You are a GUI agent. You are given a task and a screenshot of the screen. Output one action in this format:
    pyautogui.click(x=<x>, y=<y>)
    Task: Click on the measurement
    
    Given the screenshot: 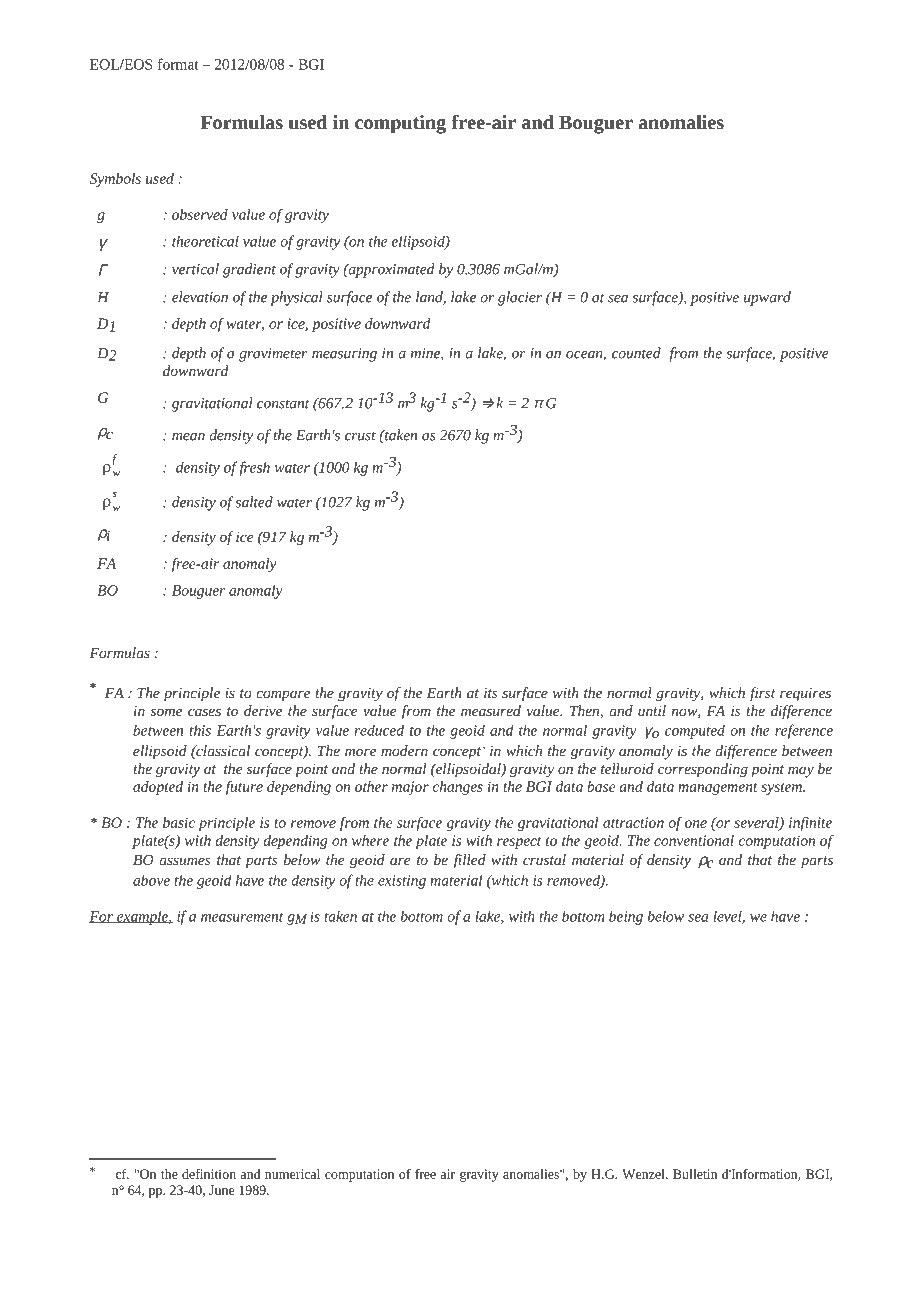 What is the action you would take?
    pyautogui.click(x=242, y=917)
